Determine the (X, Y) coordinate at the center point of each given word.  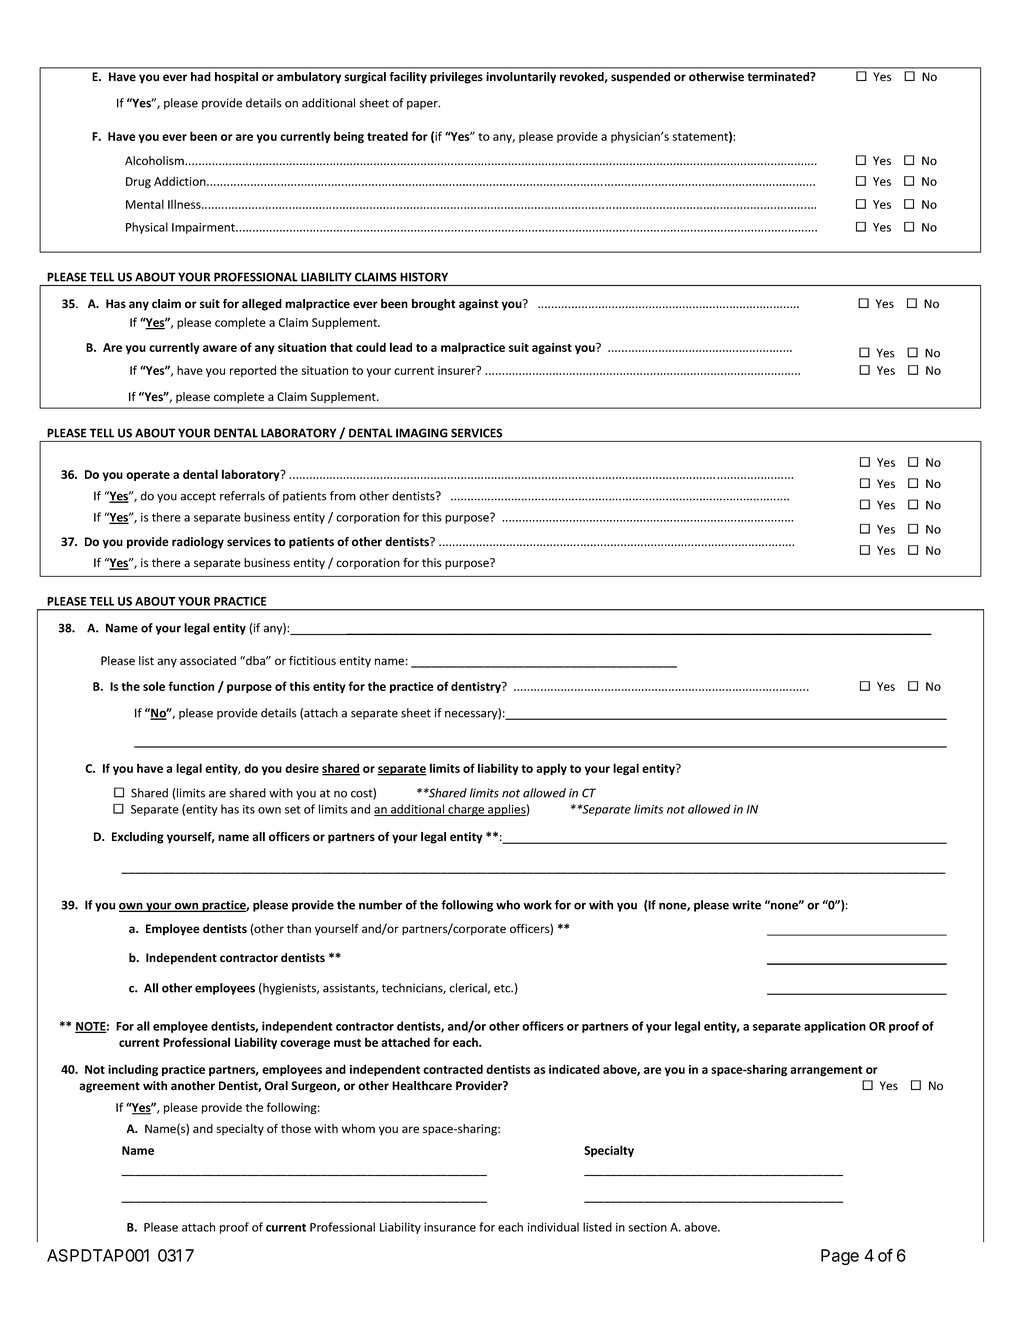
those (296, 1128)
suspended (640, 78)
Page (840, 1257)
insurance (450, 1227)
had (201, 76)
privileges (456, 78)
